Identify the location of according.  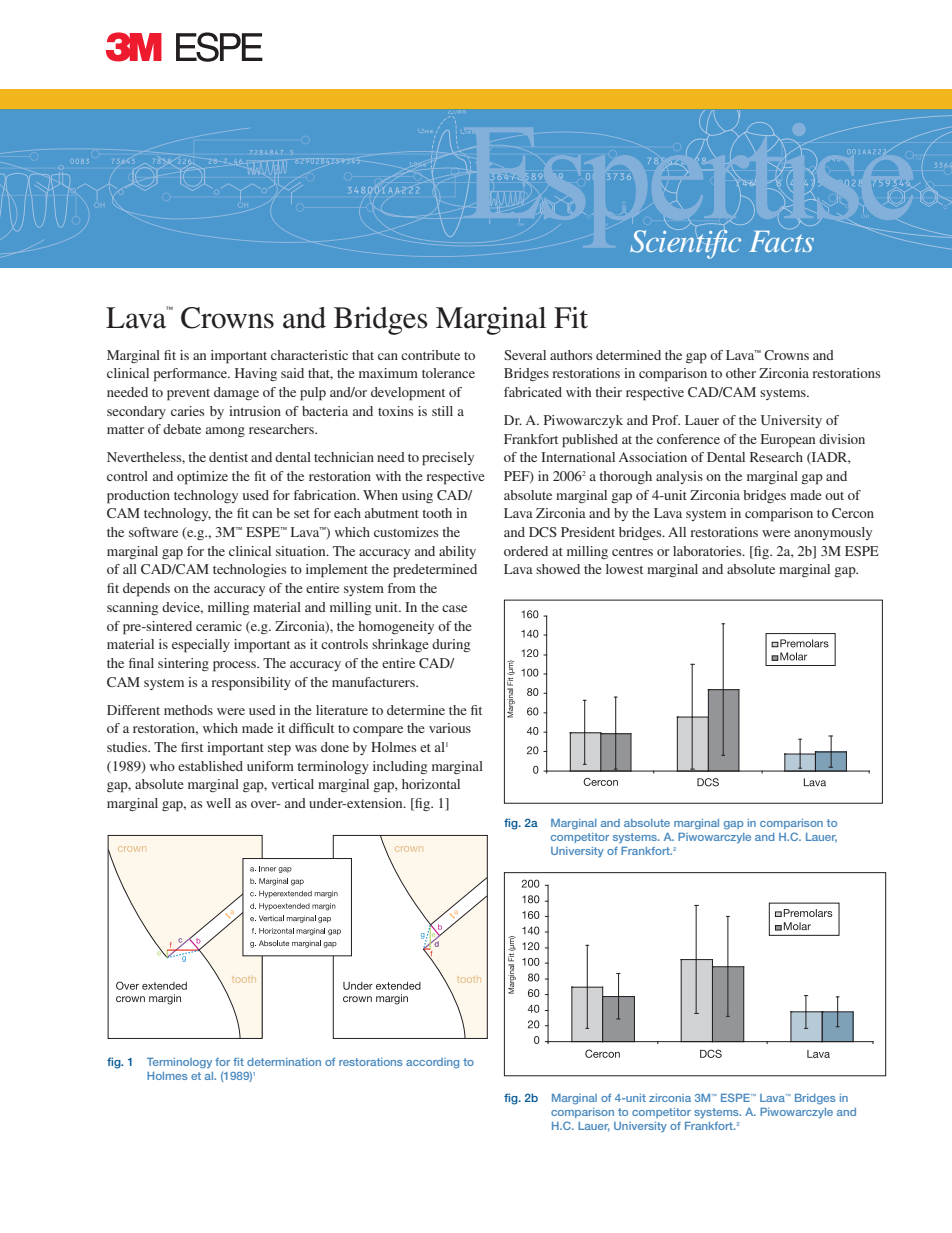
(432, 1063).
